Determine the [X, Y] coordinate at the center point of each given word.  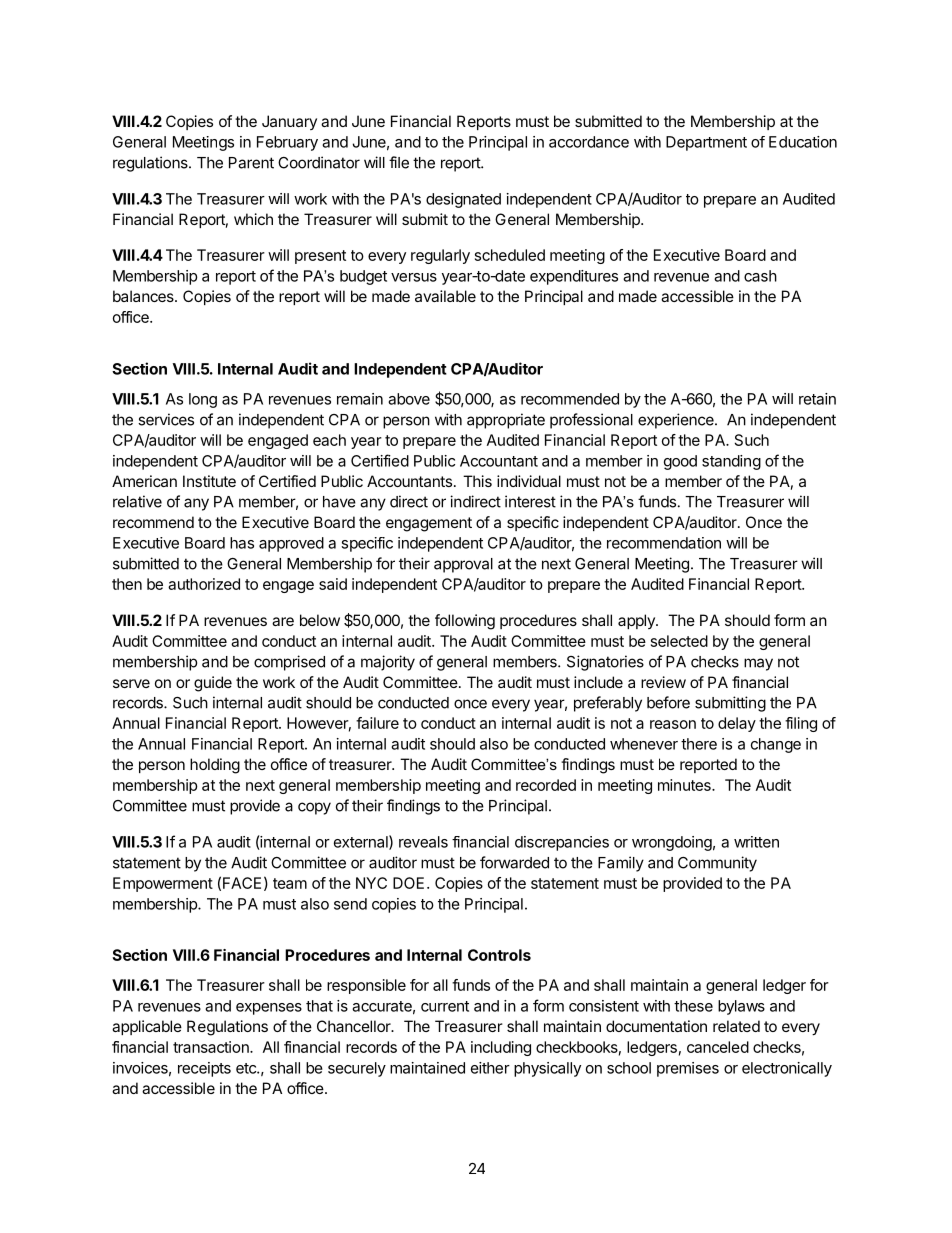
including [501, 1048]
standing [731, 462]
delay [737, 724]
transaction [212, 1047]
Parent [251, 163]
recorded [546, 785]
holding [215, 766]
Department [706, 143]
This [477, 481]
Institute [209, 481]
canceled [718, 1047]
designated [463, 200]
